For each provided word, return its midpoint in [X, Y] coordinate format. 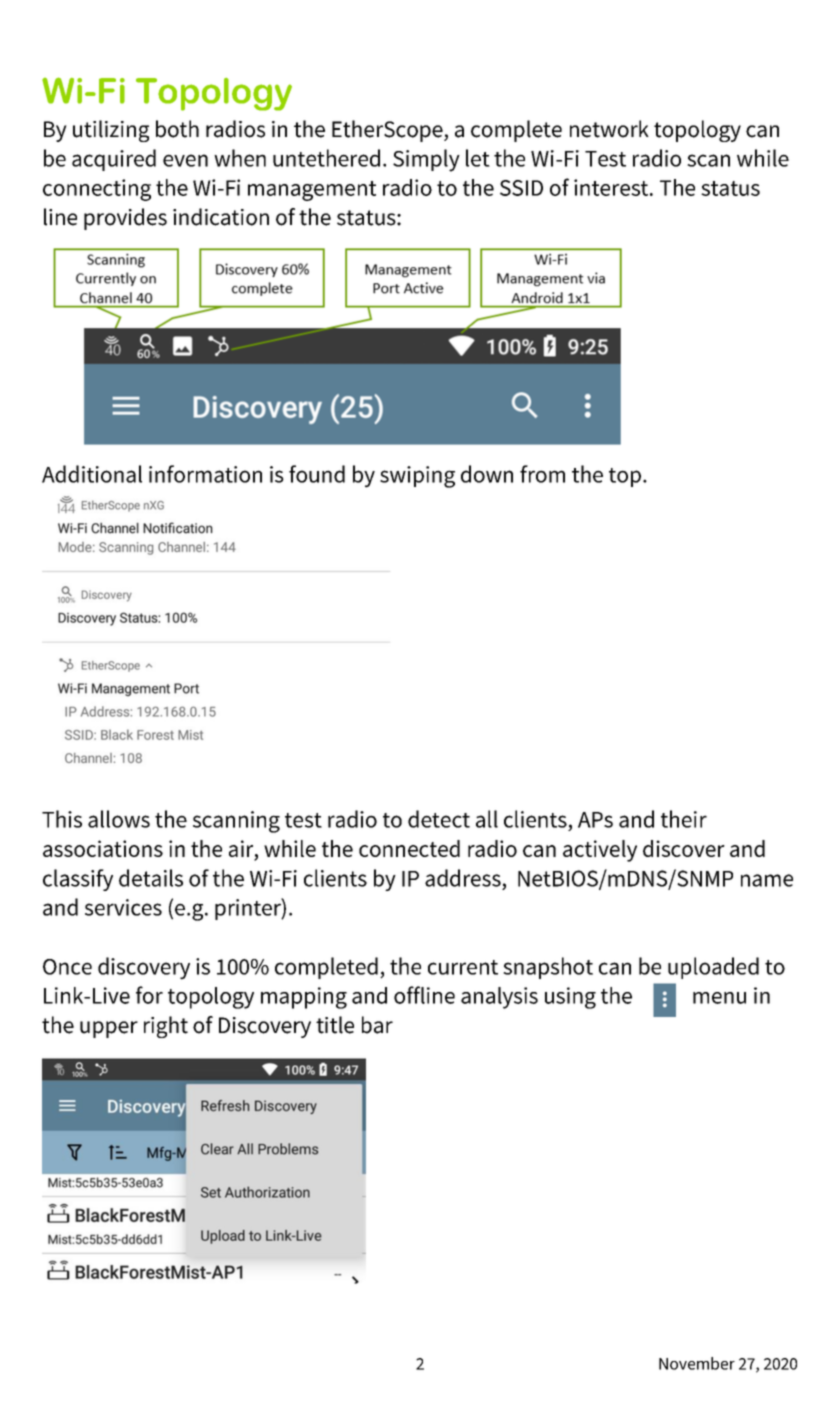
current [463, 967]
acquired [114, 160]
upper [109, 1029]
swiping [417, 477]
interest [612, 187]
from [542, 474]
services [123, 907]
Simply [426, 160]
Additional [92, 474]
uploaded [713, 968]
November [697, 1363]
